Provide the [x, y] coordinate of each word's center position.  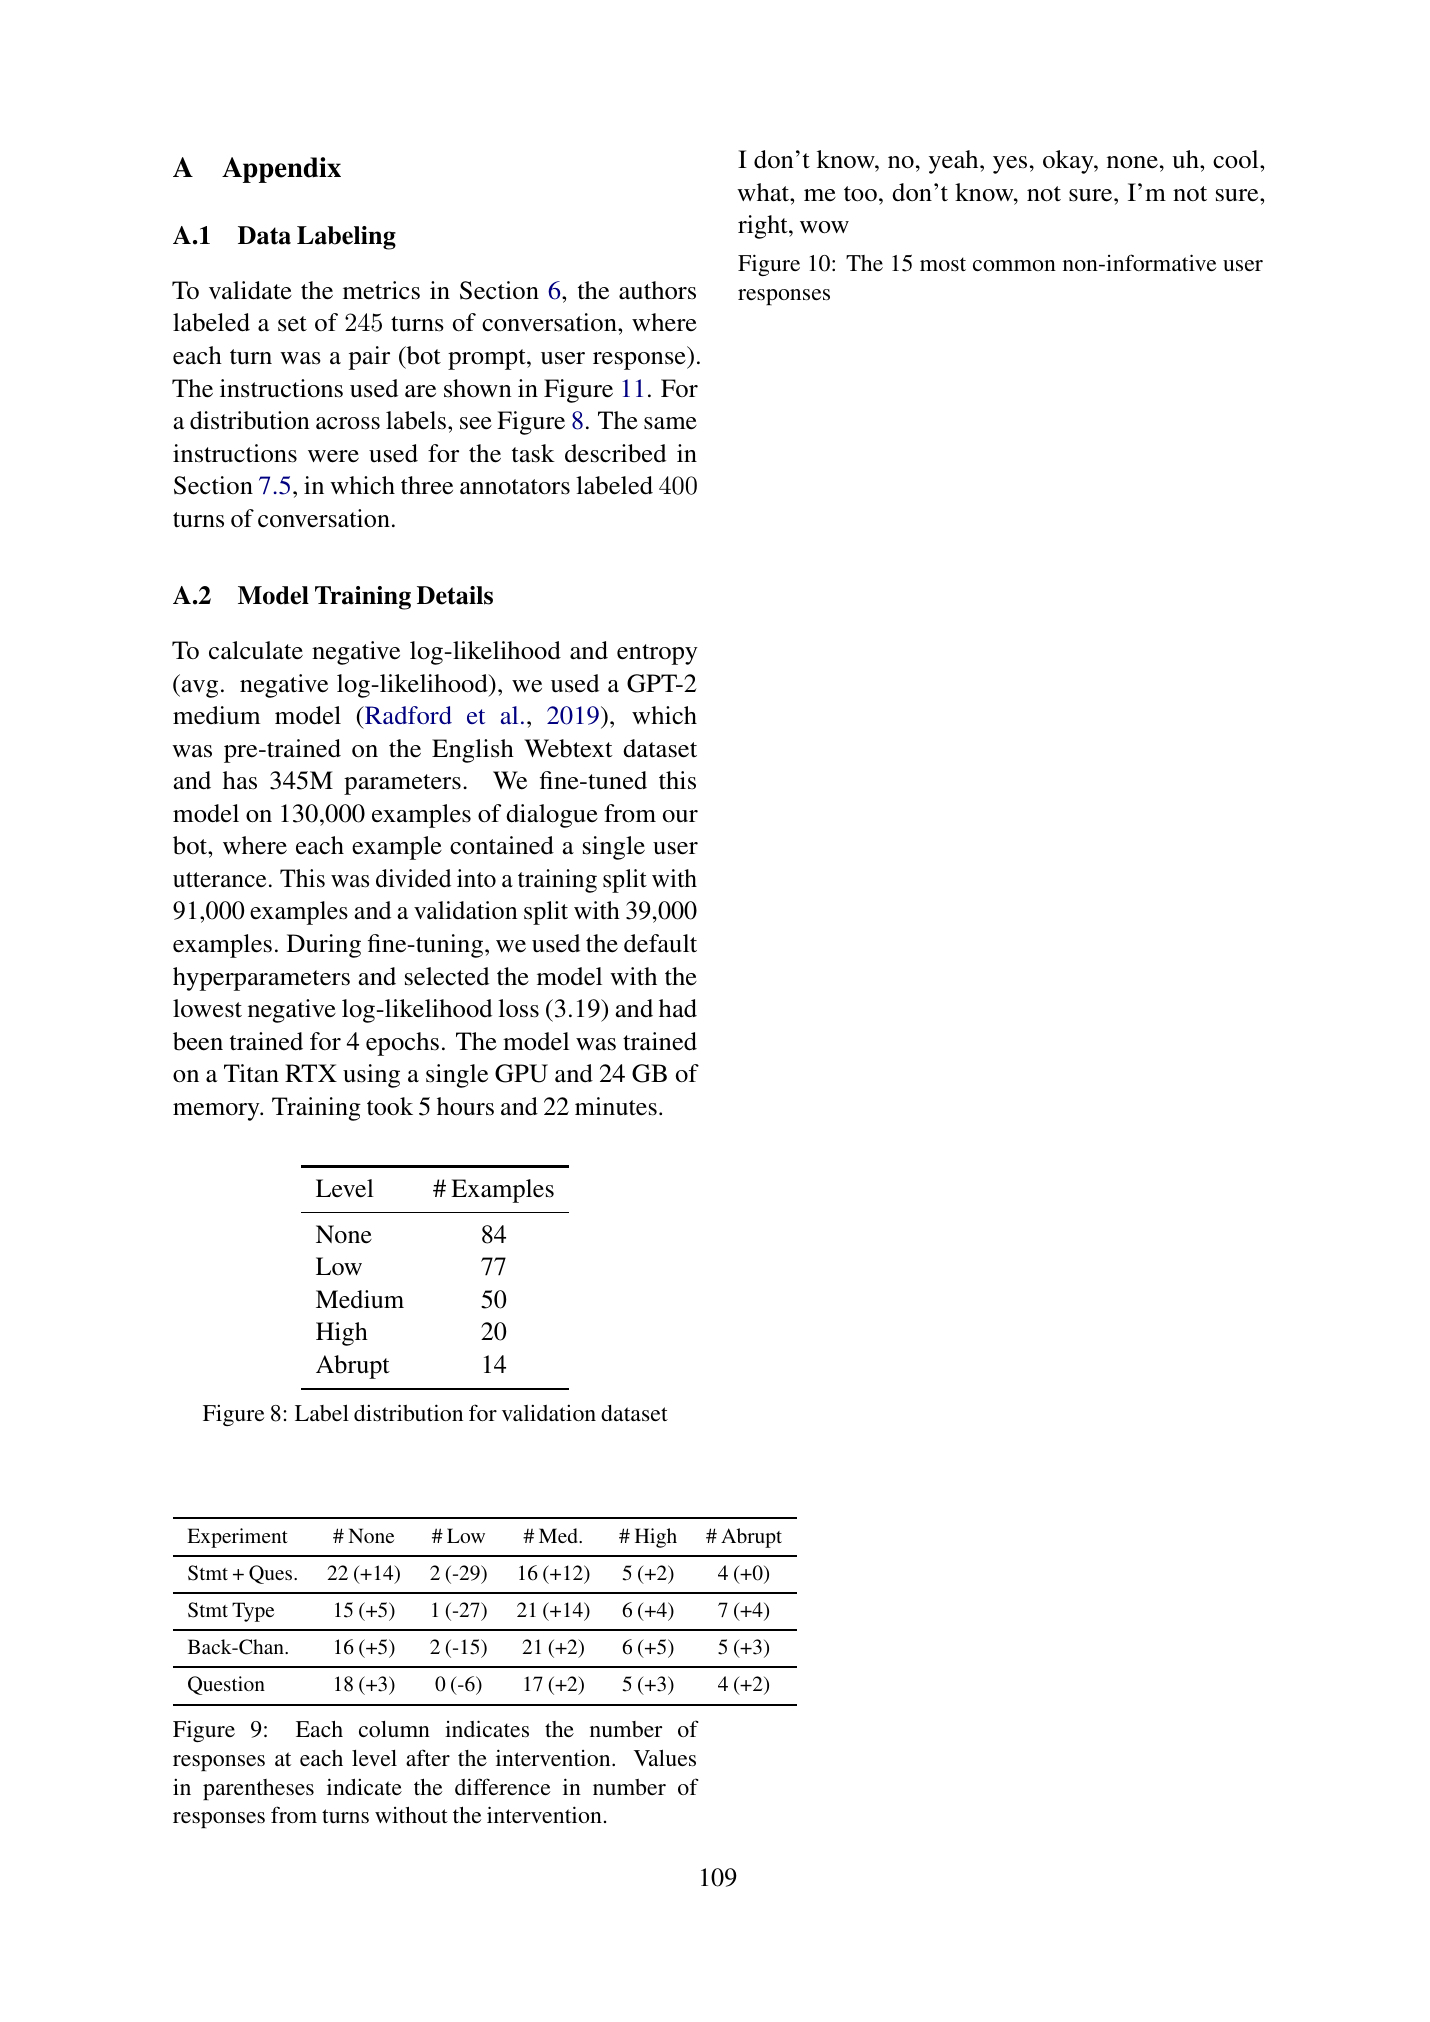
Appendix [281, 170]
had [678, 1008]
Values [665, 1758]
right [764, 227]
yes [1010, 165]
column [394, 1729]
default [660, 943]
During [324, 946]
